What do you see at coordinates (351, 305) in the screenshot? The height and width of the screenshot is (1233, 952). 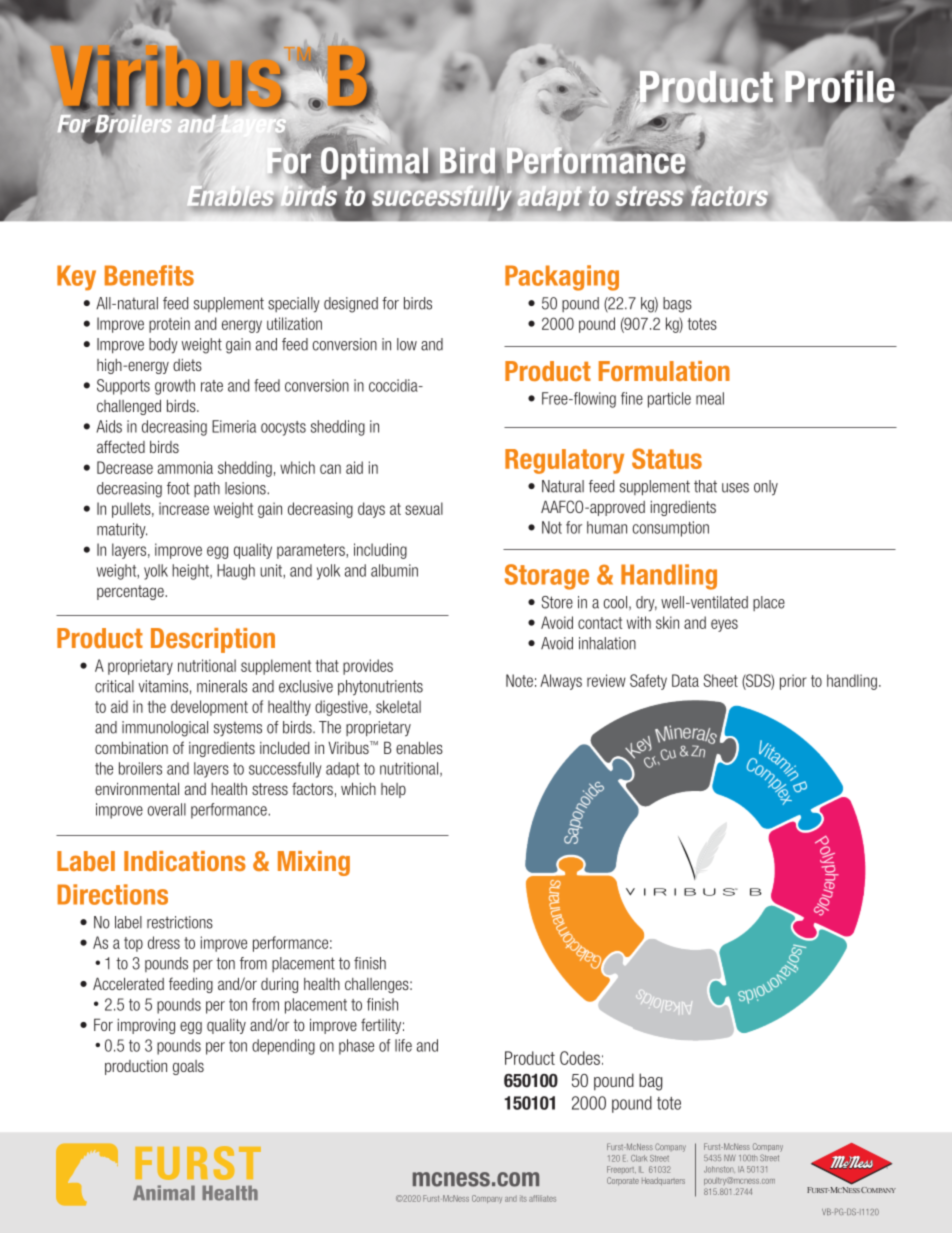 I see `designed` at bounding box center [351, 305].
